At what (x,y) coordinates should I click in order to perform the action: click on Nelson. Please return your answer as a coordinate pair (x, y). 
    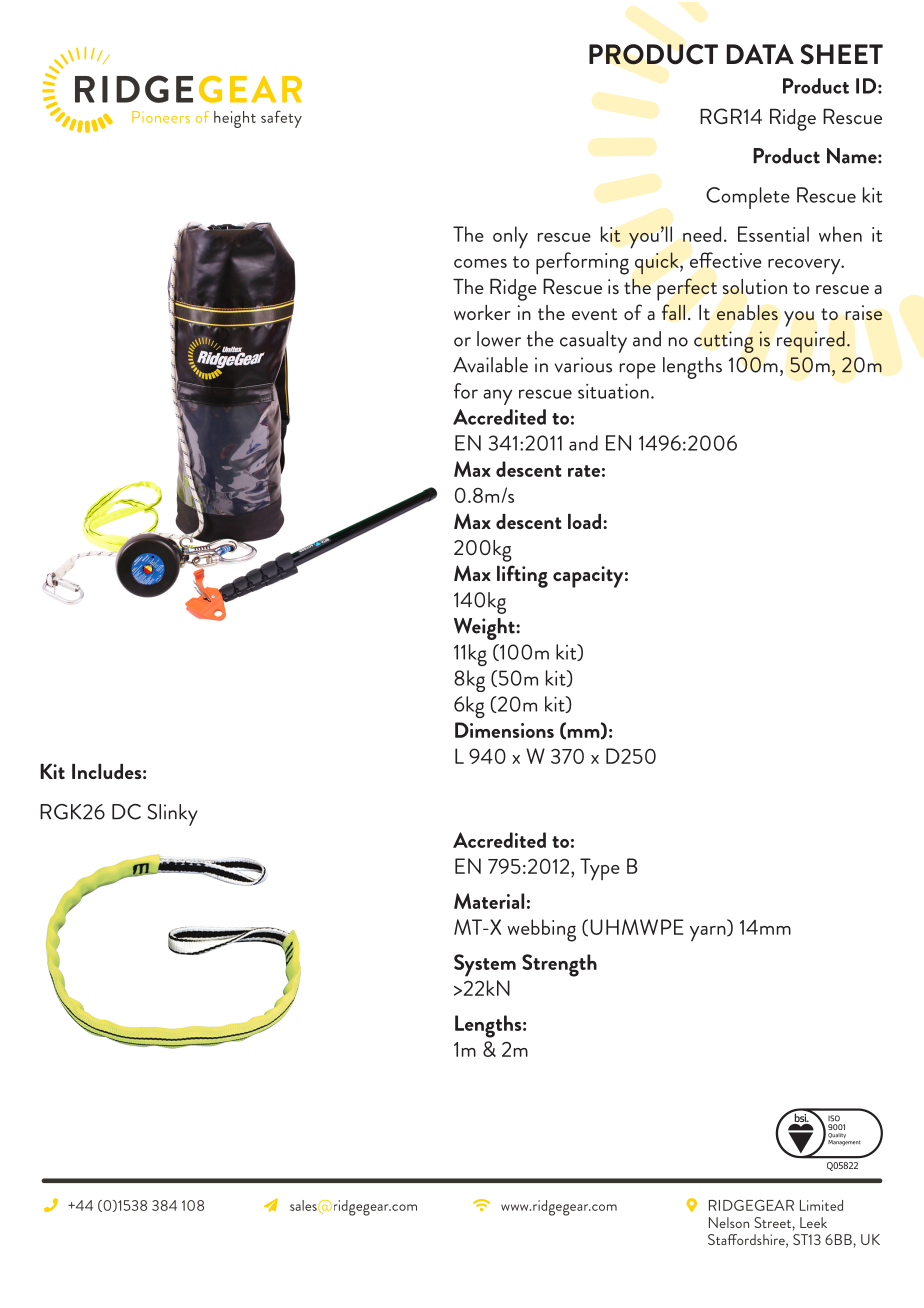
    Looking at the image, I should click on (729, 1222).
